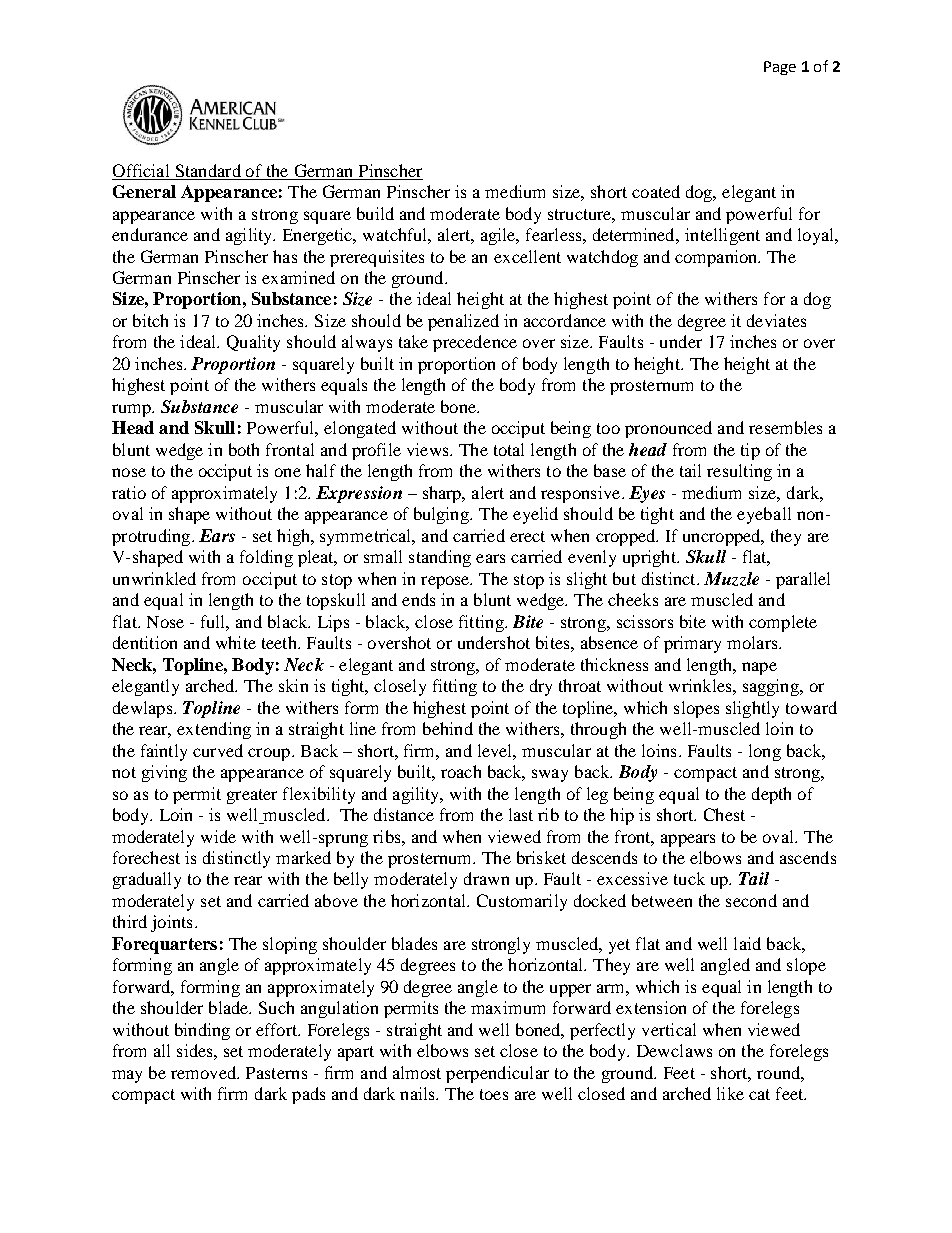 This screenshot has height=1233, width=952. Describe the element at coordinates (208, 170) in the screenshot. I see `Standard` at that location.
